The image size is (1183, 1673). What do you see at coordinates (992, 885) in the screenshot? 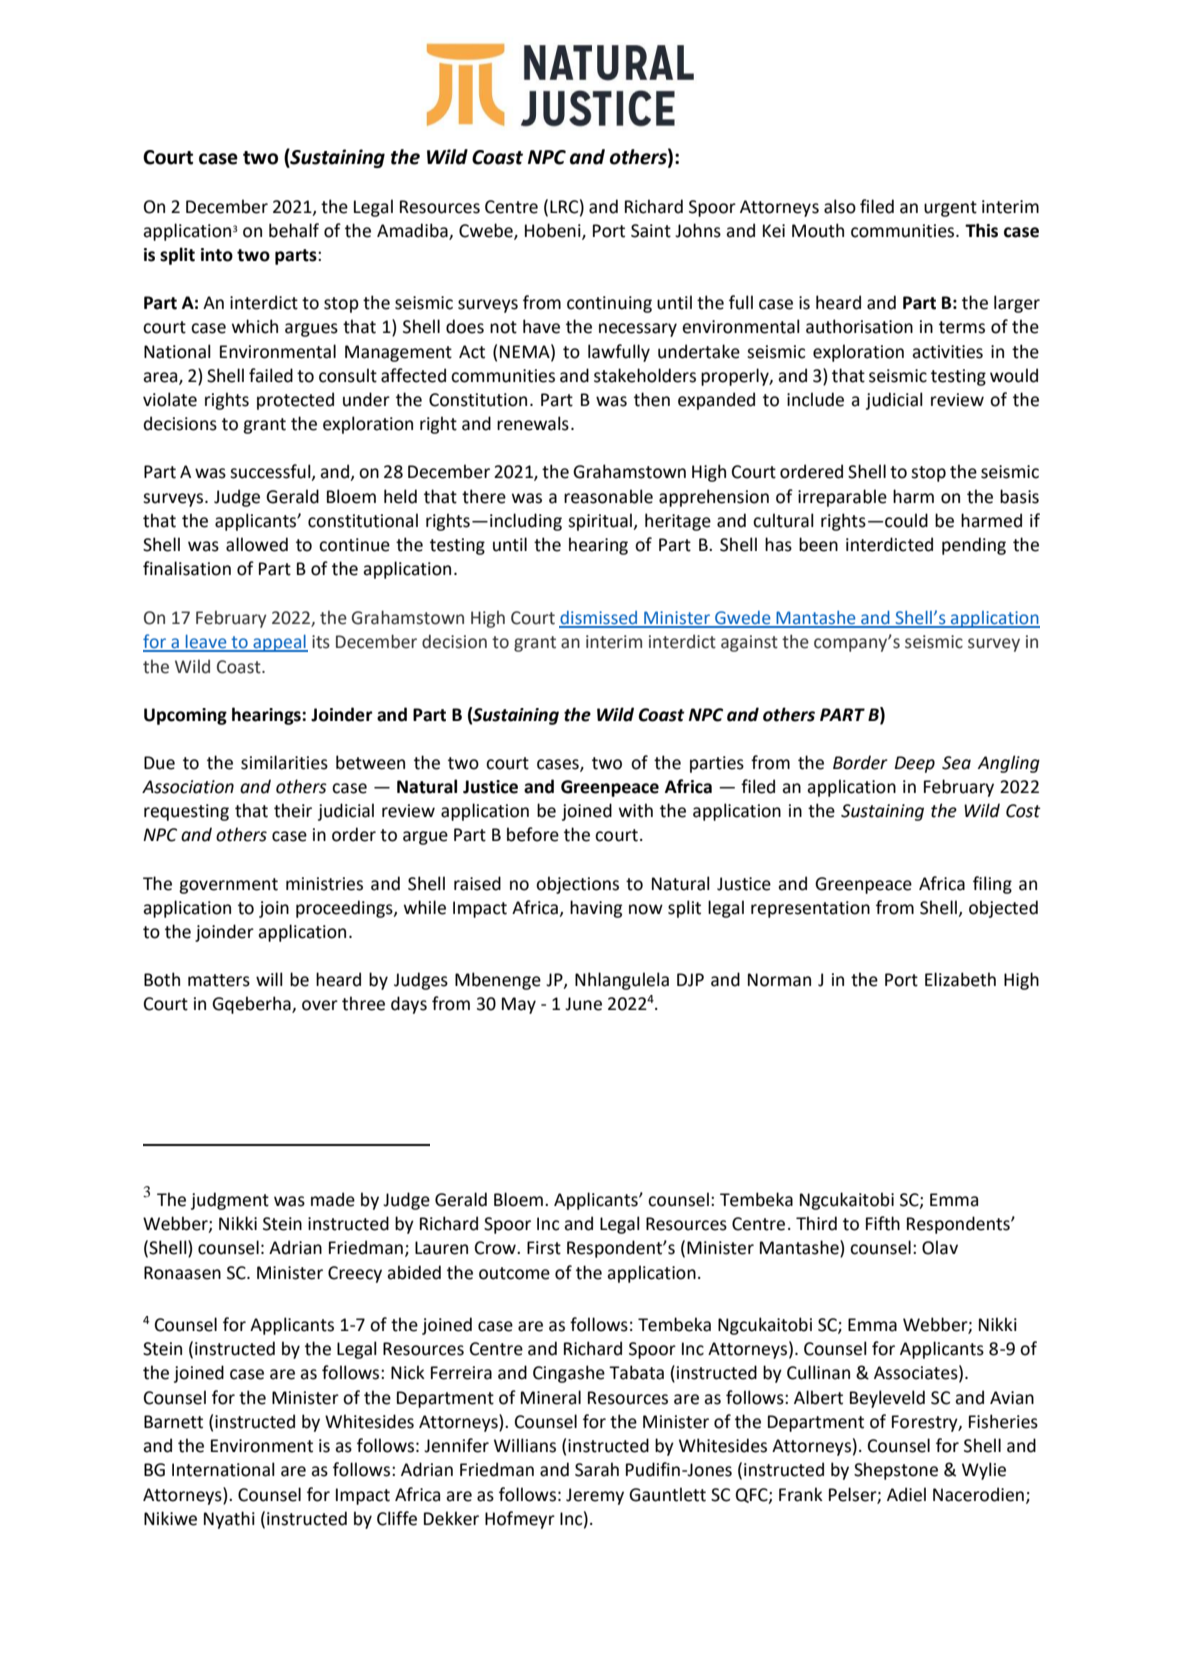
I see `filing` at bounding box center [992, 885].
